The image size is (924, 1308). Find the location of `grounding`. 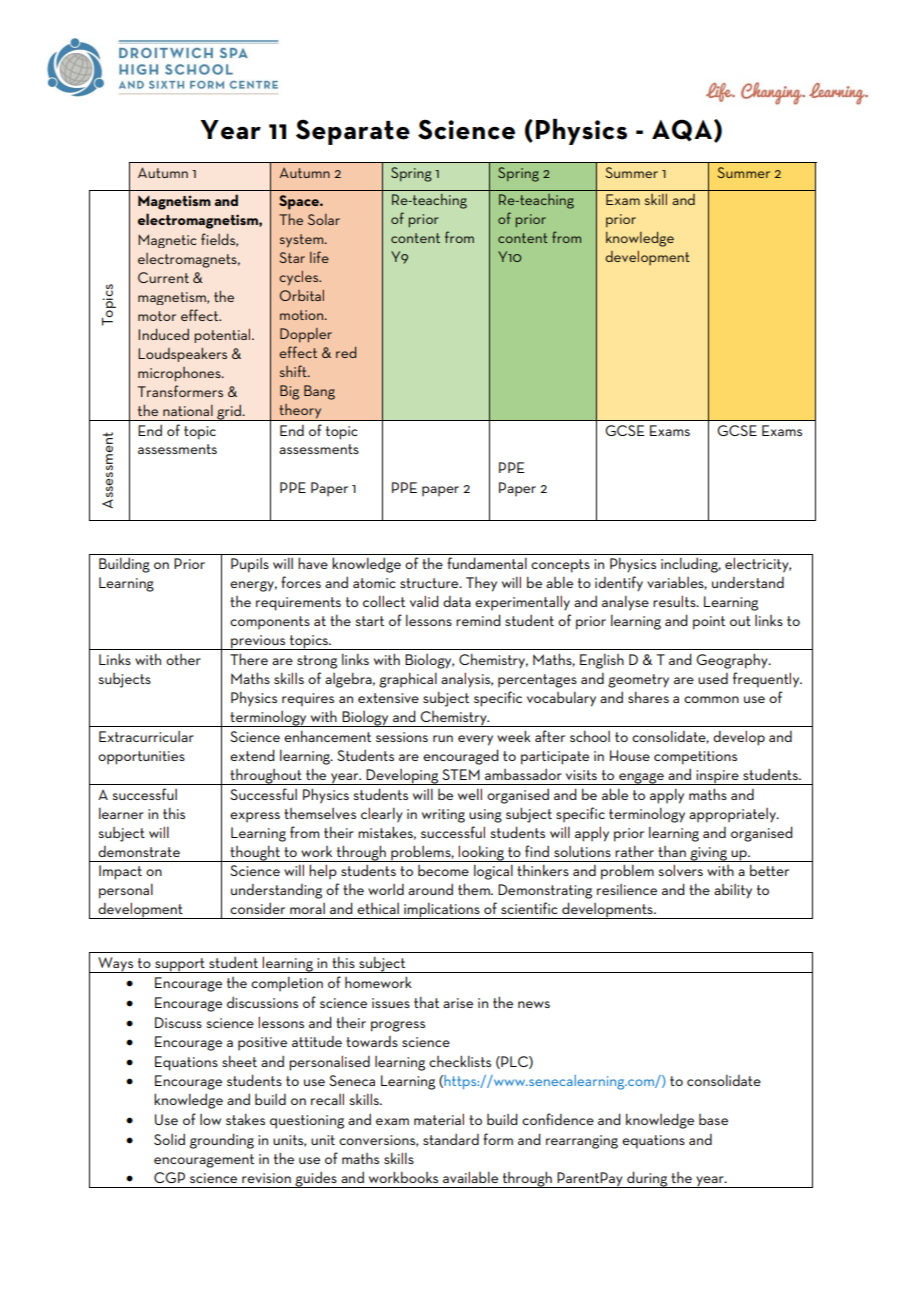

grounding is located at coordinates (222, 1141).
